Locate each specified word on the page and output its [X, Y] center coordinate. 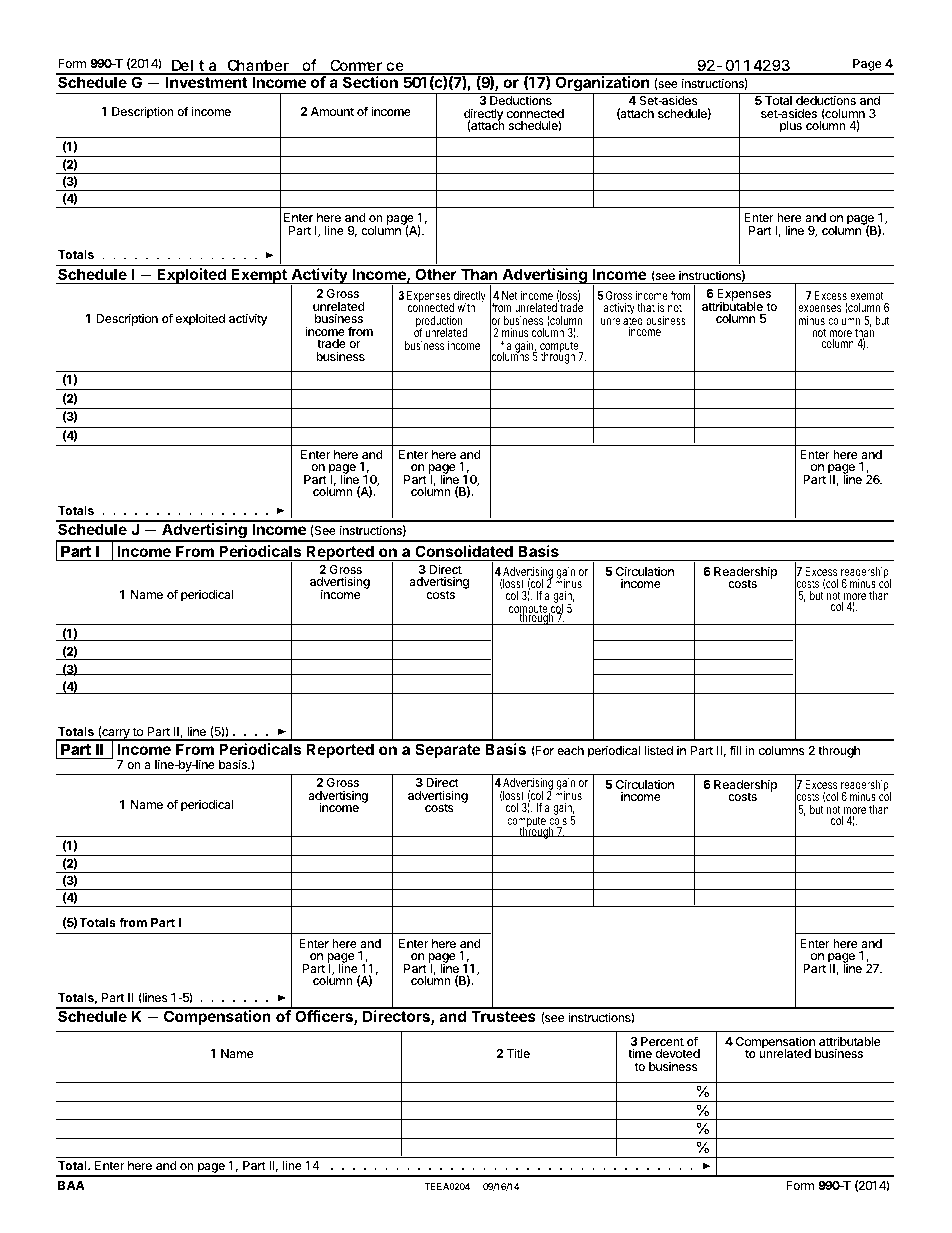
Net [510, 295]
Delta [194, 66]
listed [659, 750]
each [570, 750]
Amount [332, 111]
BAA [71, 1185]
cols [558, 821]
